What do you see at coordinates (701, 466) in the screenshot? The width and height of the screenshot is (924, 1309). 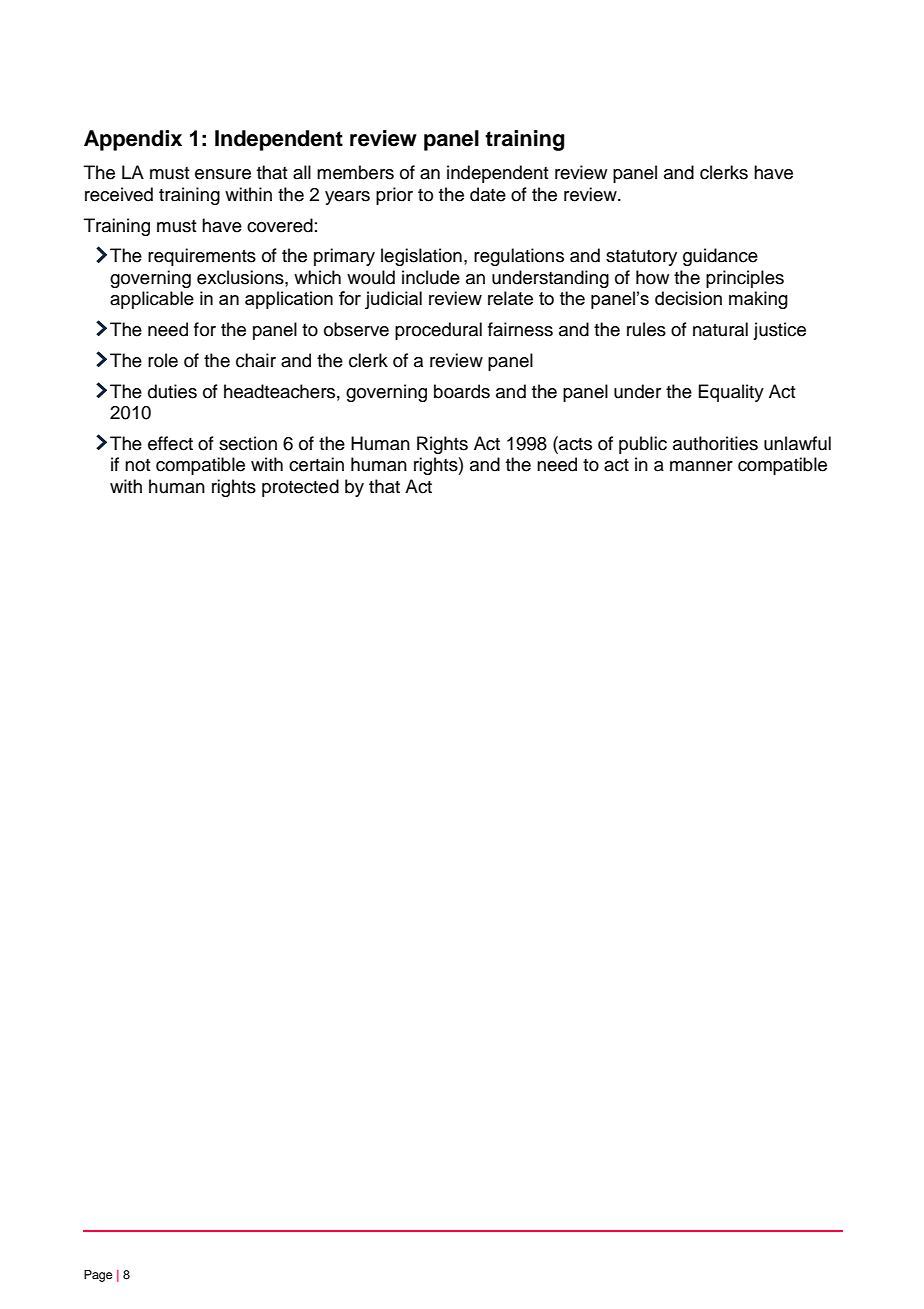 I see `manner` at bounding box center [701, 466].
